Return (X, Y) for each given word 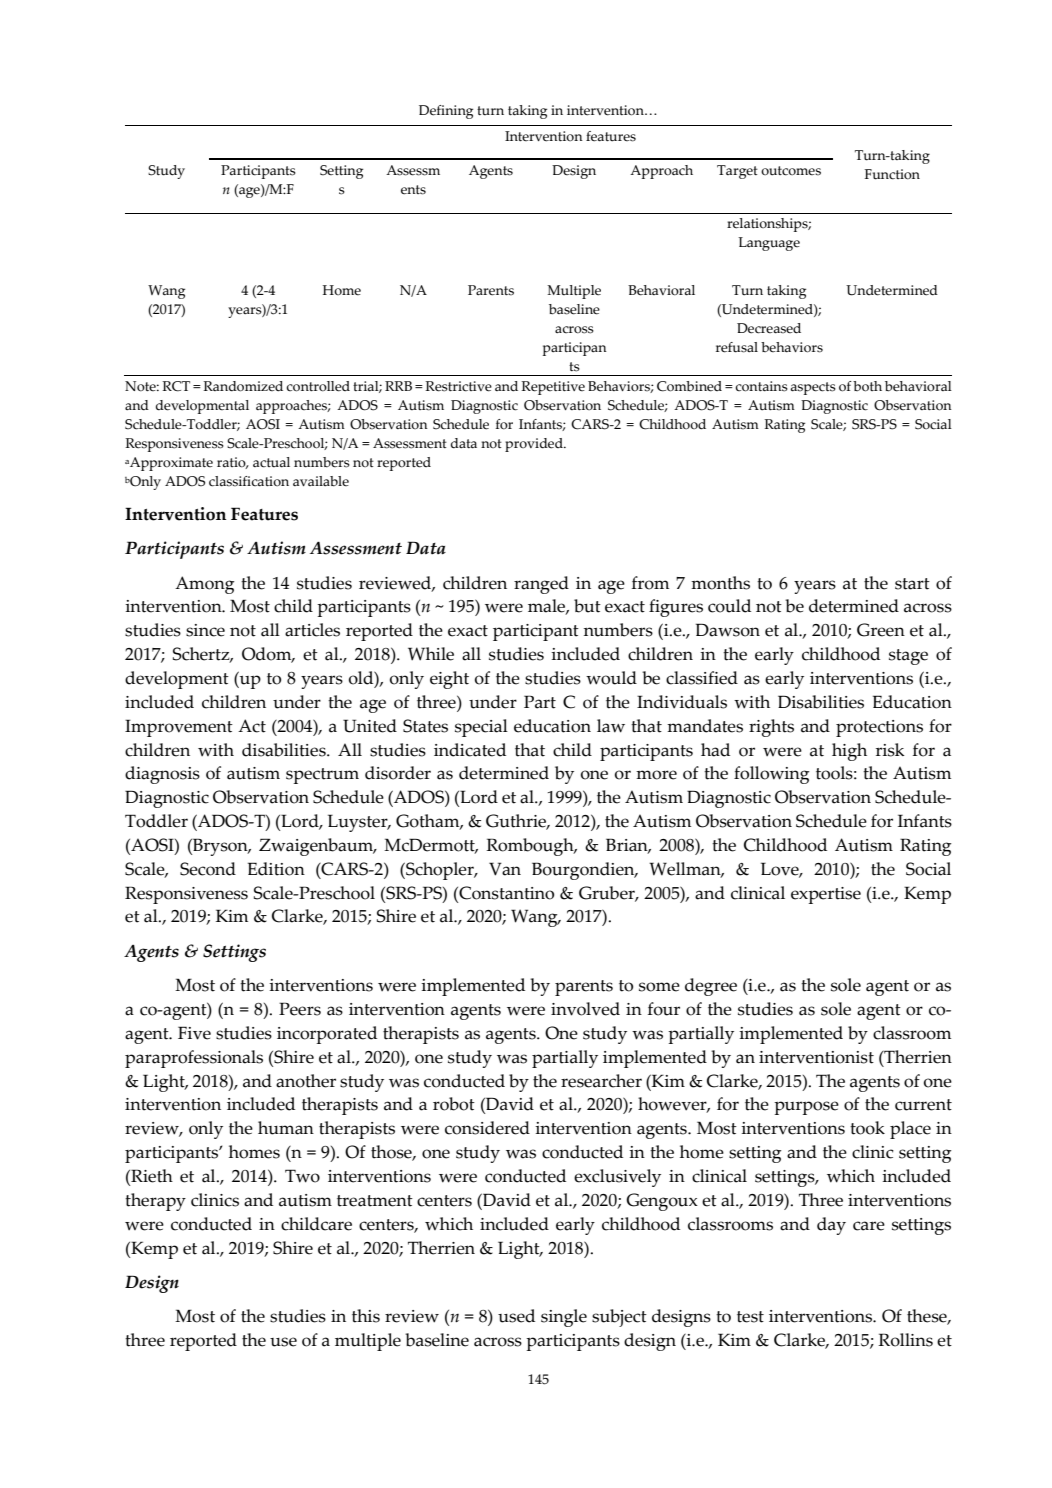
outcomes (791, 171)
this (366, 1316)
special (481, 728)
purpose (806, 1108)
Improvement (179, 728)
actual (271, 462)
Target (737, 172)
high (849, 752)
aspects (813, 388)
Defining (446, 112)
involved (585, 1009)
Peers (300, 1009)
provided (535, 445)
